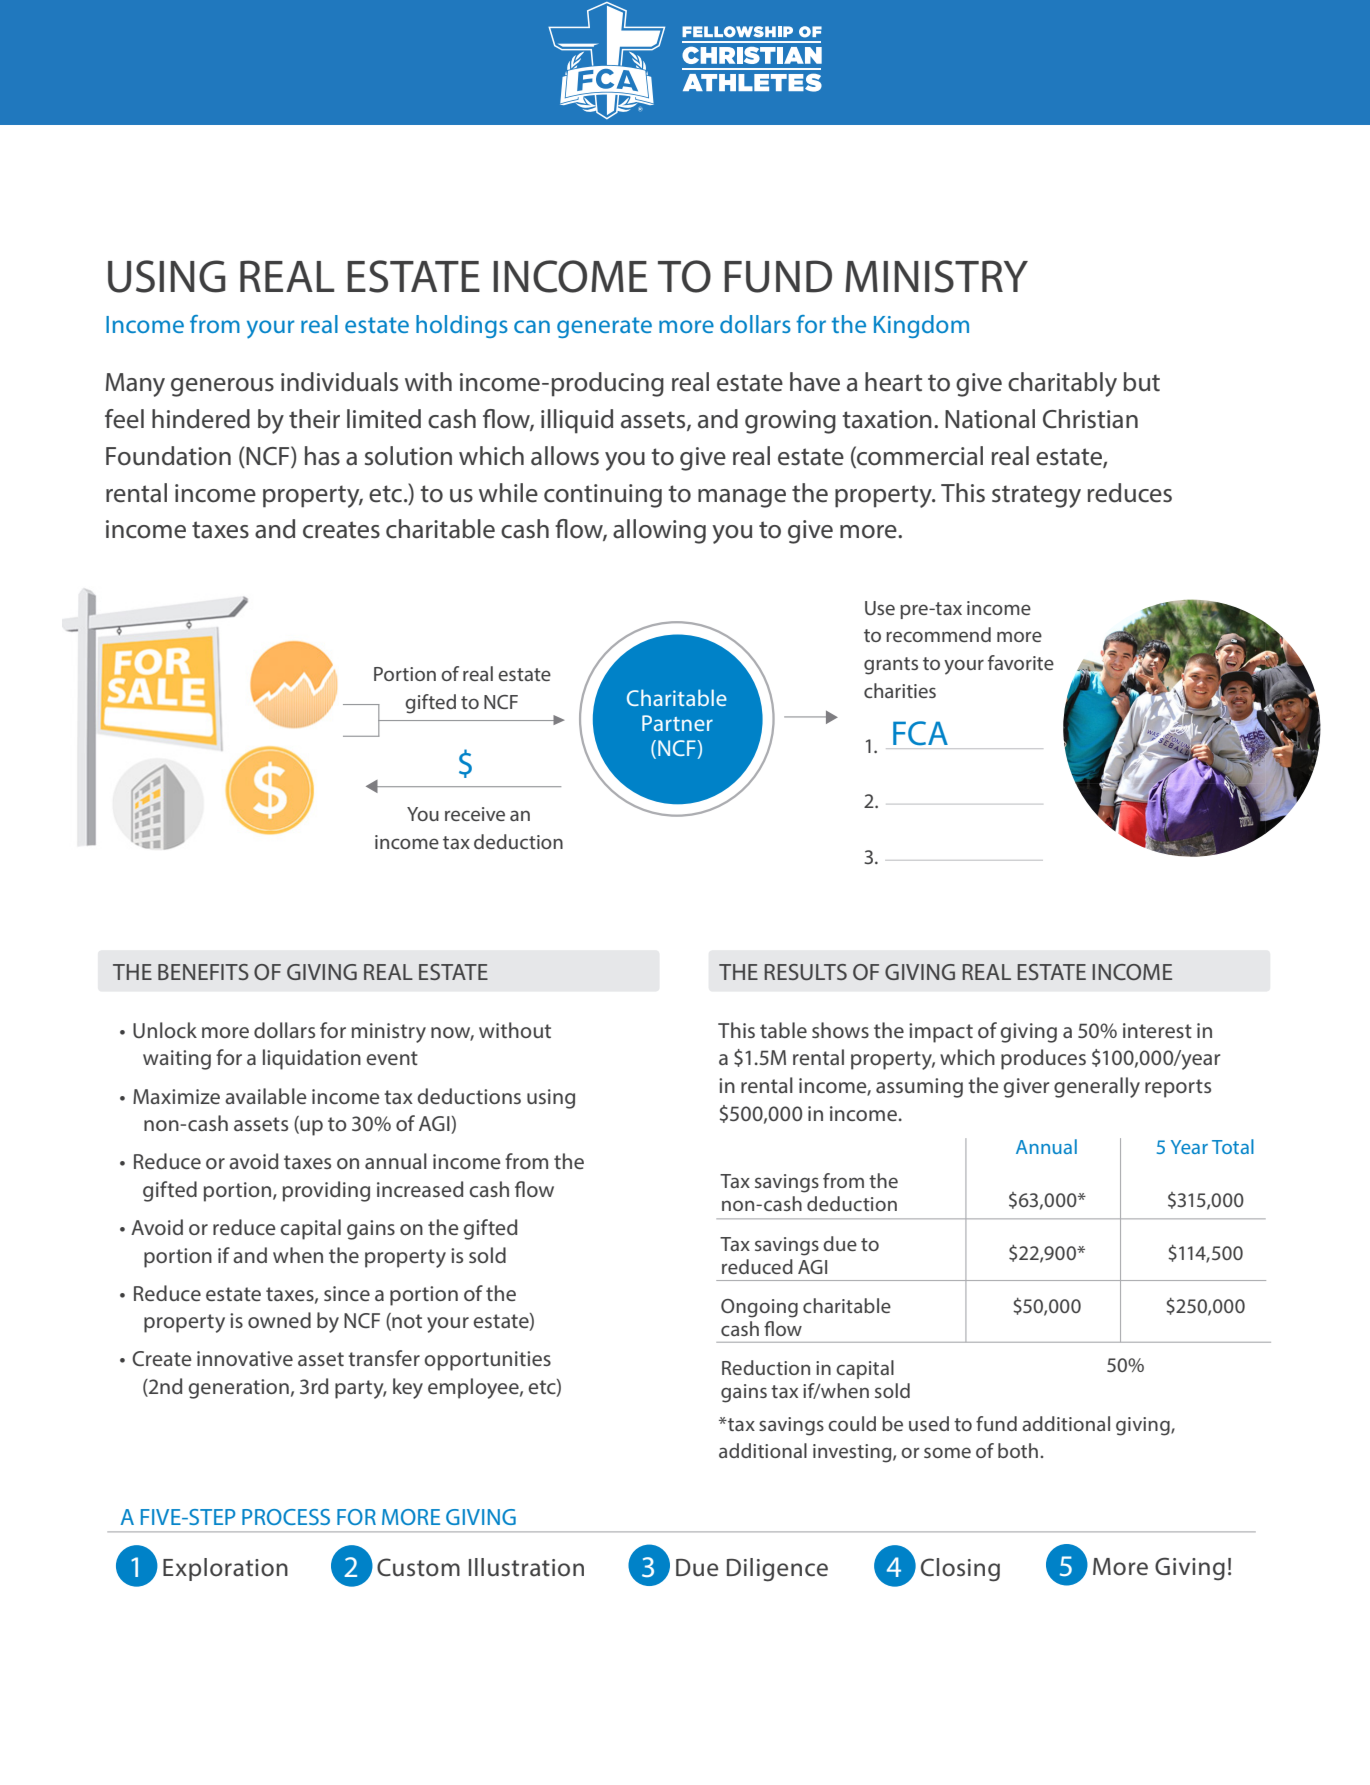 This screenshot has height=1785, width=1370. What do you see at coordinates (1157, 1030) in the screenshot?
I see `interest` at bounding box center [1157, 1030].
